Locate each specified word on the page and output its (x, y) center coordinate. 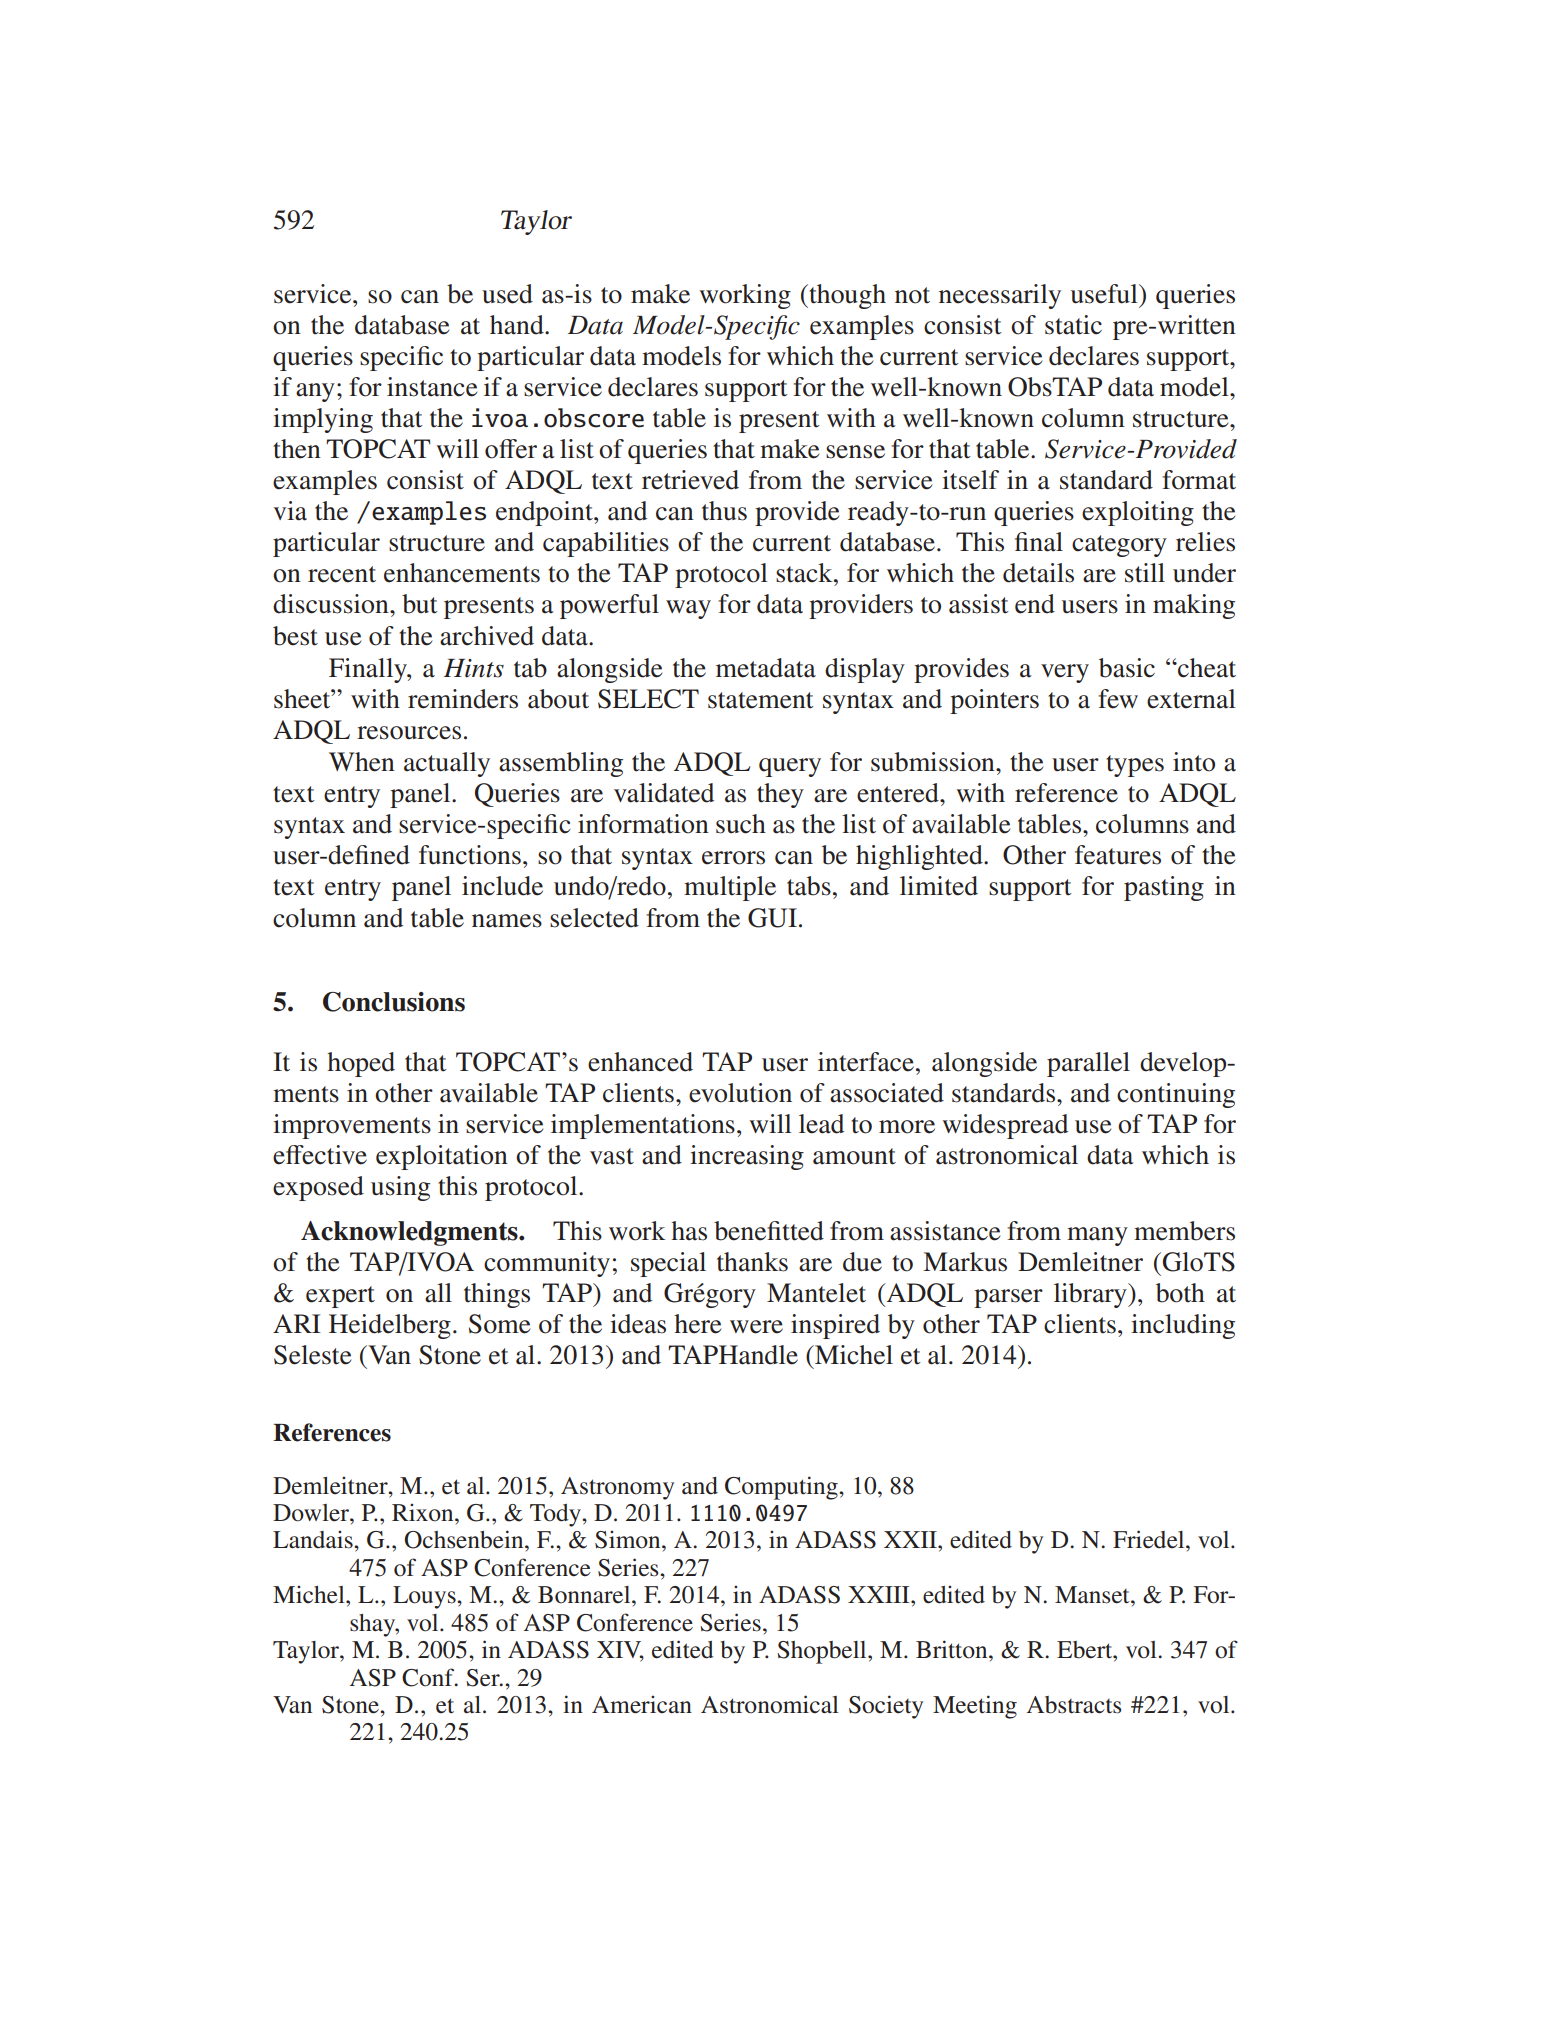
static (1073, 325)
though (846, 296)
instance (432, 387)
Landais (314, 1539)
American (642, 1704)
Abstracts (1074, 1705)
